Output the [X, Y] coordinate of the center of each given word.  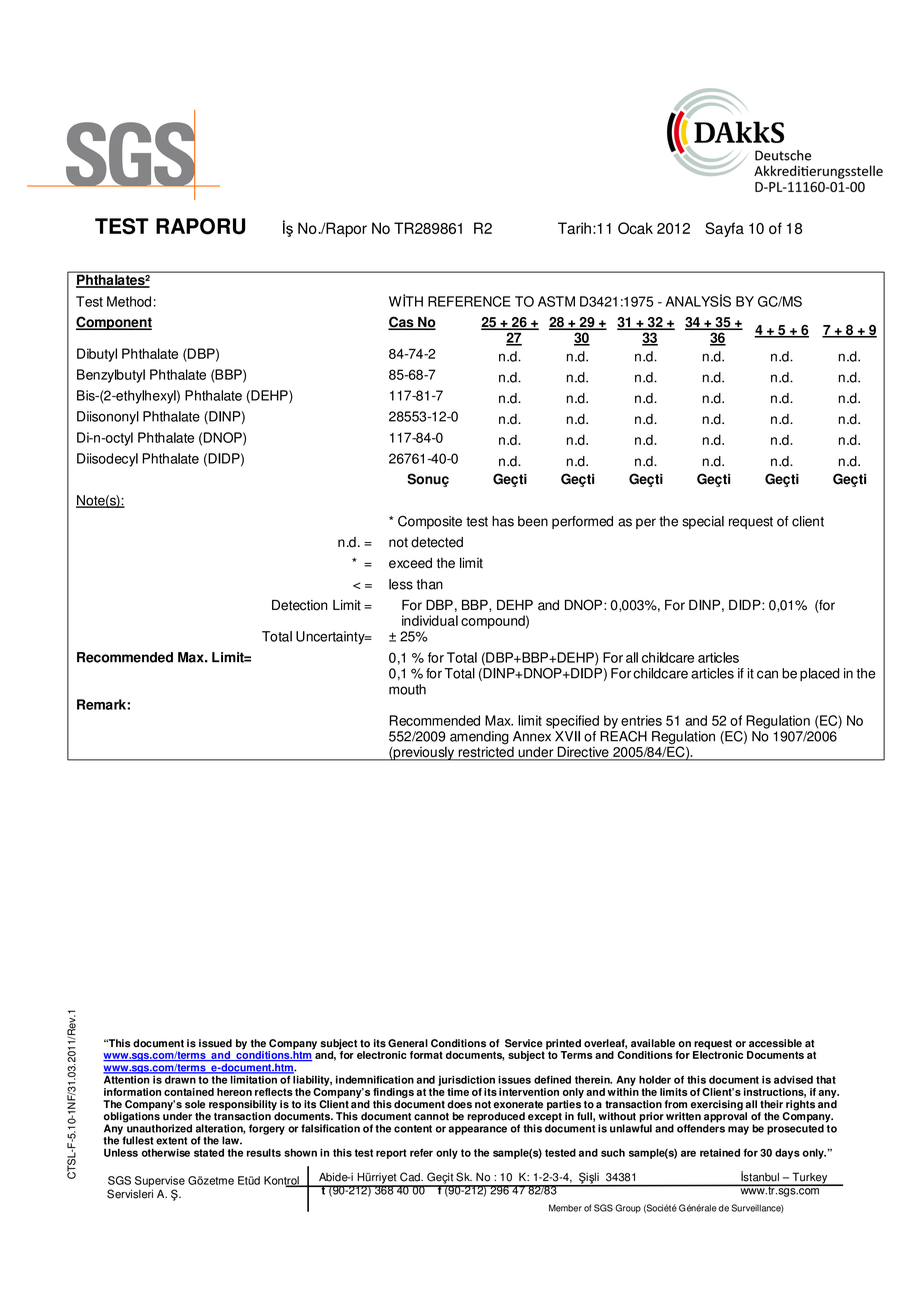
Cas [402, 323]
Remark [102, 704]
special [703, 522]
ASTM [556, 301]
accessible [775, 1043]
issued [215, 1043]
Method [129, 301]
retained [720, 1152]
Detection [299, 605]
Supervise [160, 1181]
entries [641, 720]
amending [479, 738]
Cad [411, 1177]
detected [437, 542]
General [408, 1043]
